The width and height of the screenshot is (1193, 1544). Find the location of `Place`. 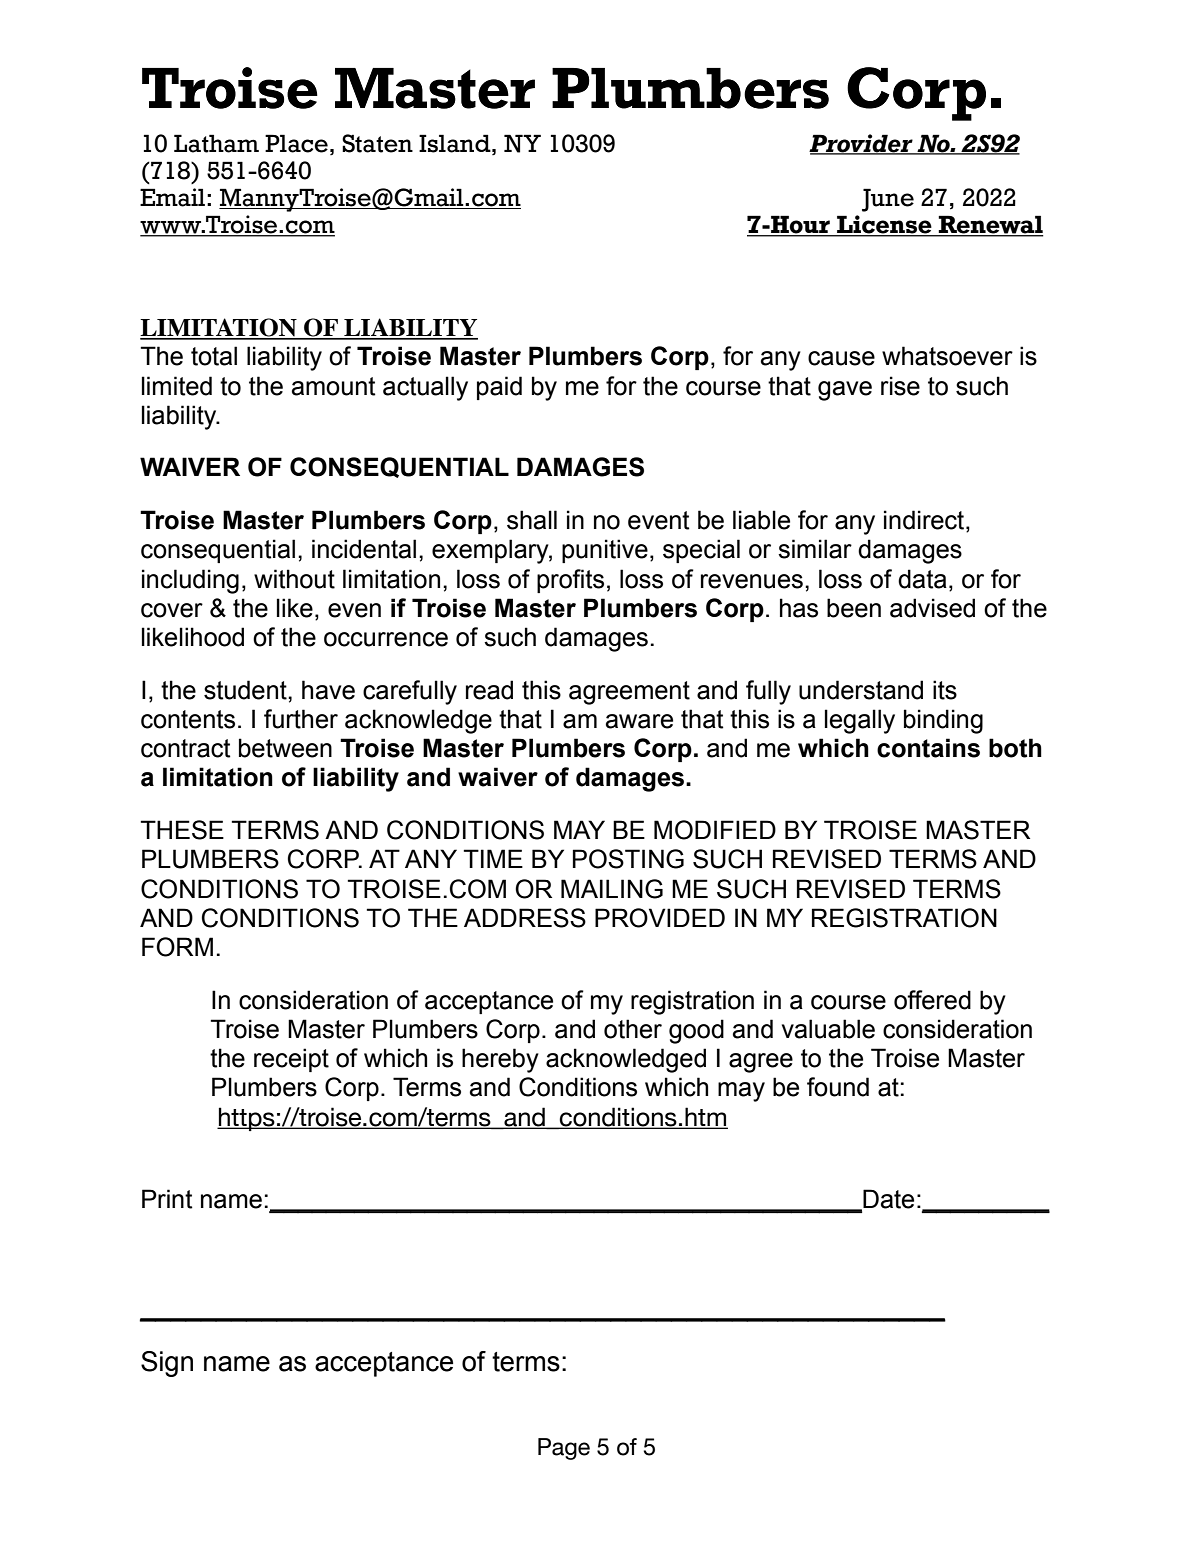

Place is located at coordinates (296, 143).
